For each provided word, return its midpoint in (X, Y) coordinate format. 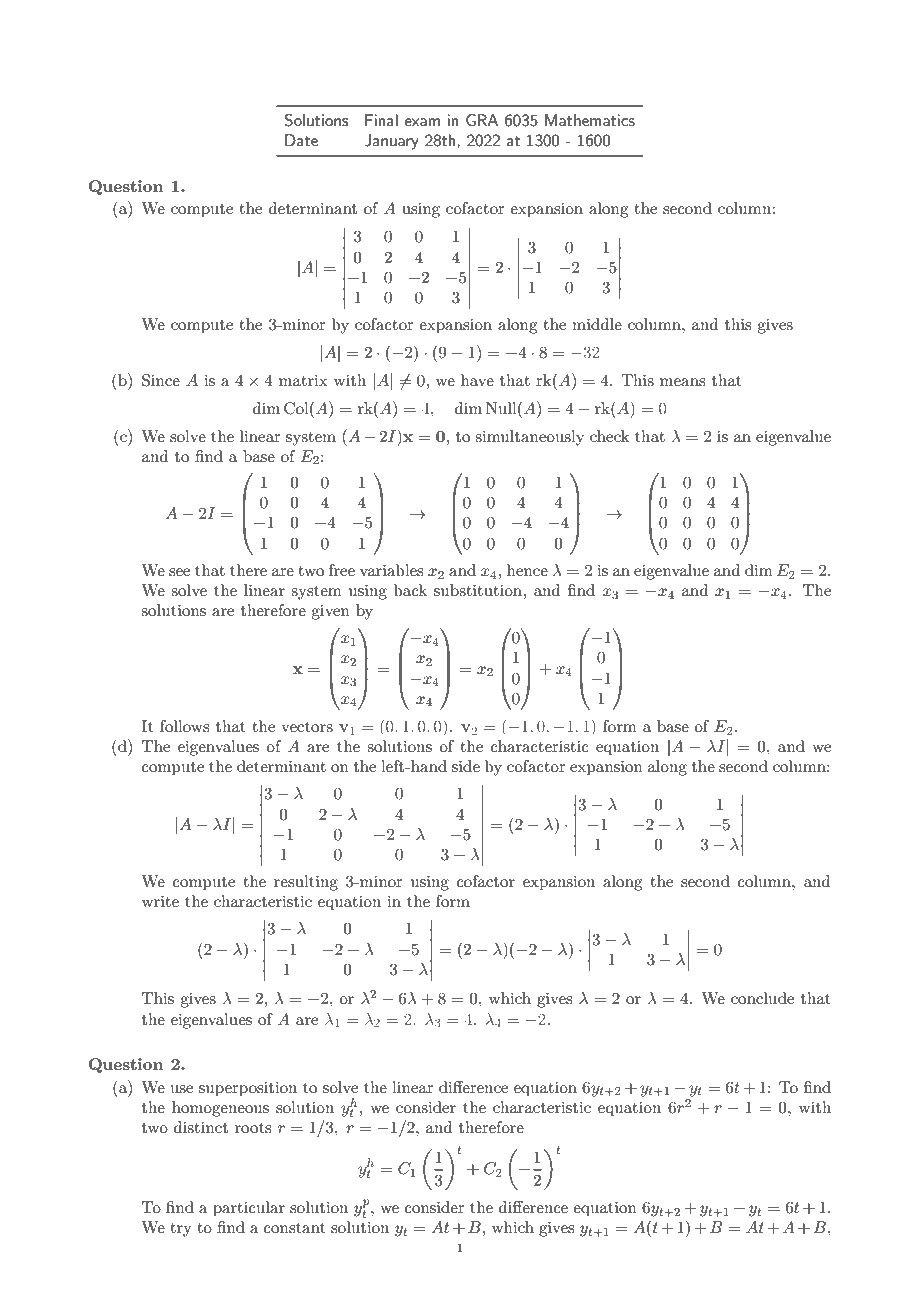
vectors (307, 727)
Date (301, 140)
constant (295, 1228)
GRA (482, 120)
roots (253, 1128)
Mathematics (590, 120)
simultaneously (529, 438)
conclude (762, 998)
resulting (306, 883)
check (610, 436)
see (179, 572)
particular (249, 1209)
